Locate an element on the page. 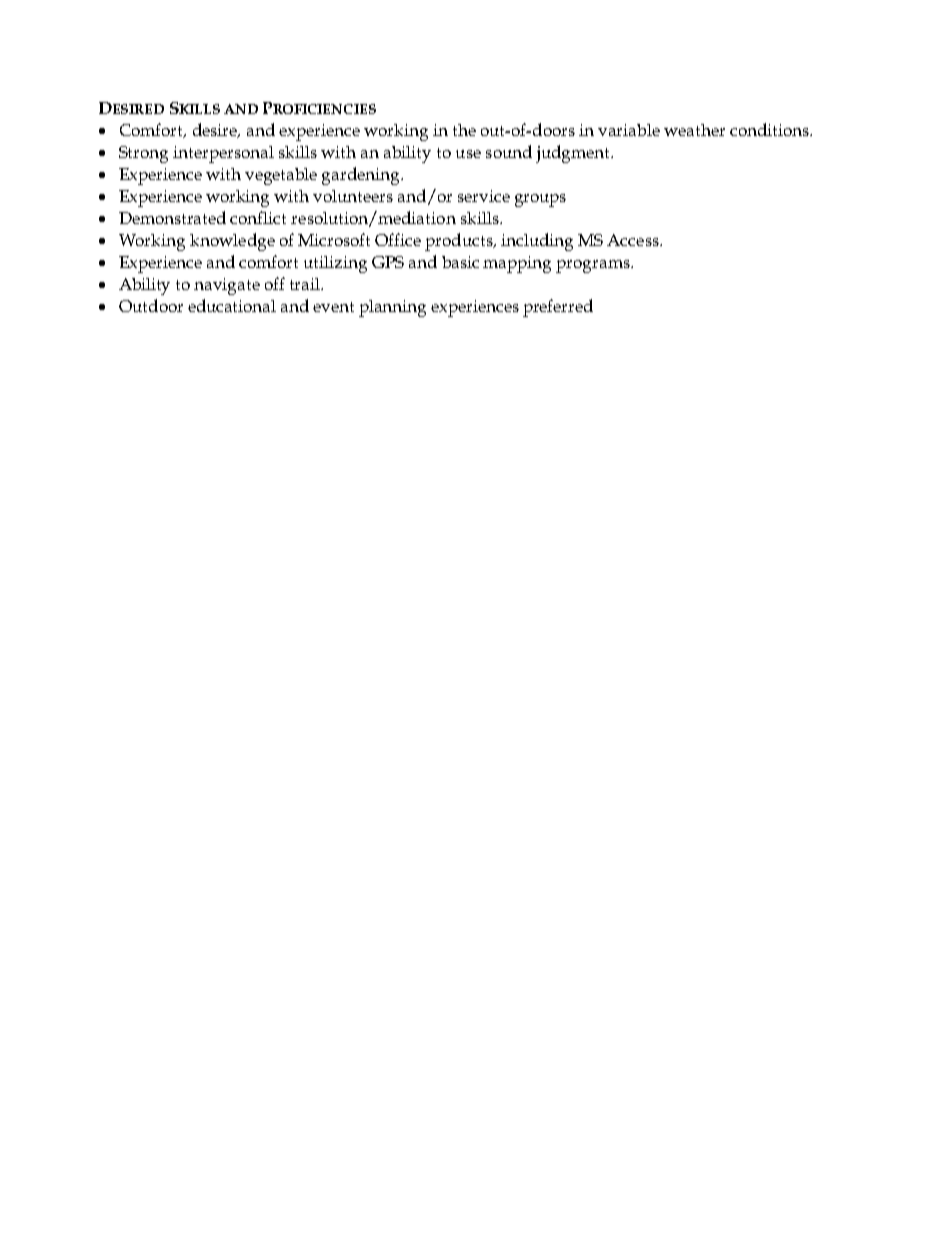  programs is located at coordinates (594, 266).
